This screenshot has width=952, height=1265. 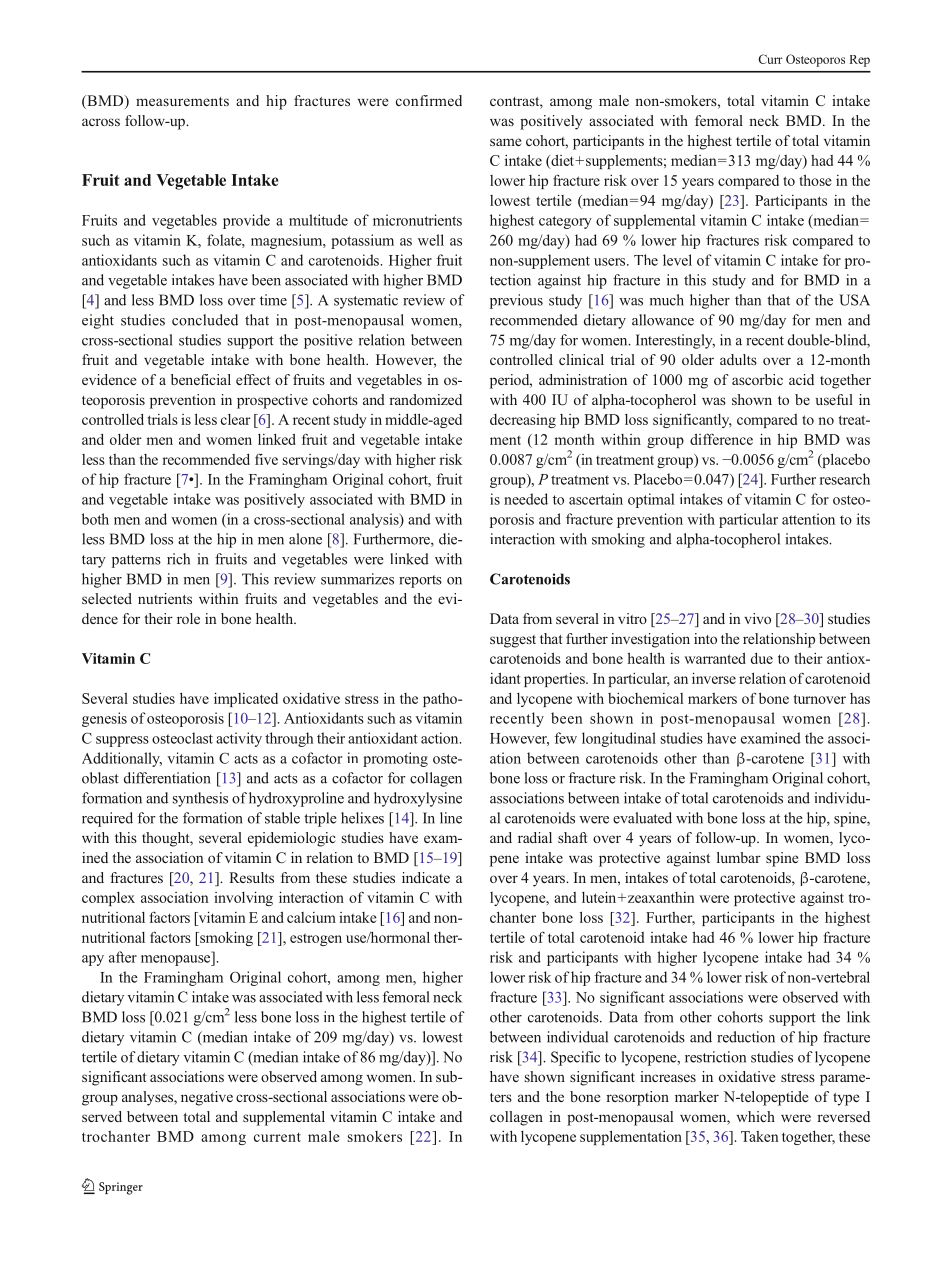 What do you see at coordinates (739, 857) in the screenshot?
I see `lumbar` at bounding box center [739, 857].
